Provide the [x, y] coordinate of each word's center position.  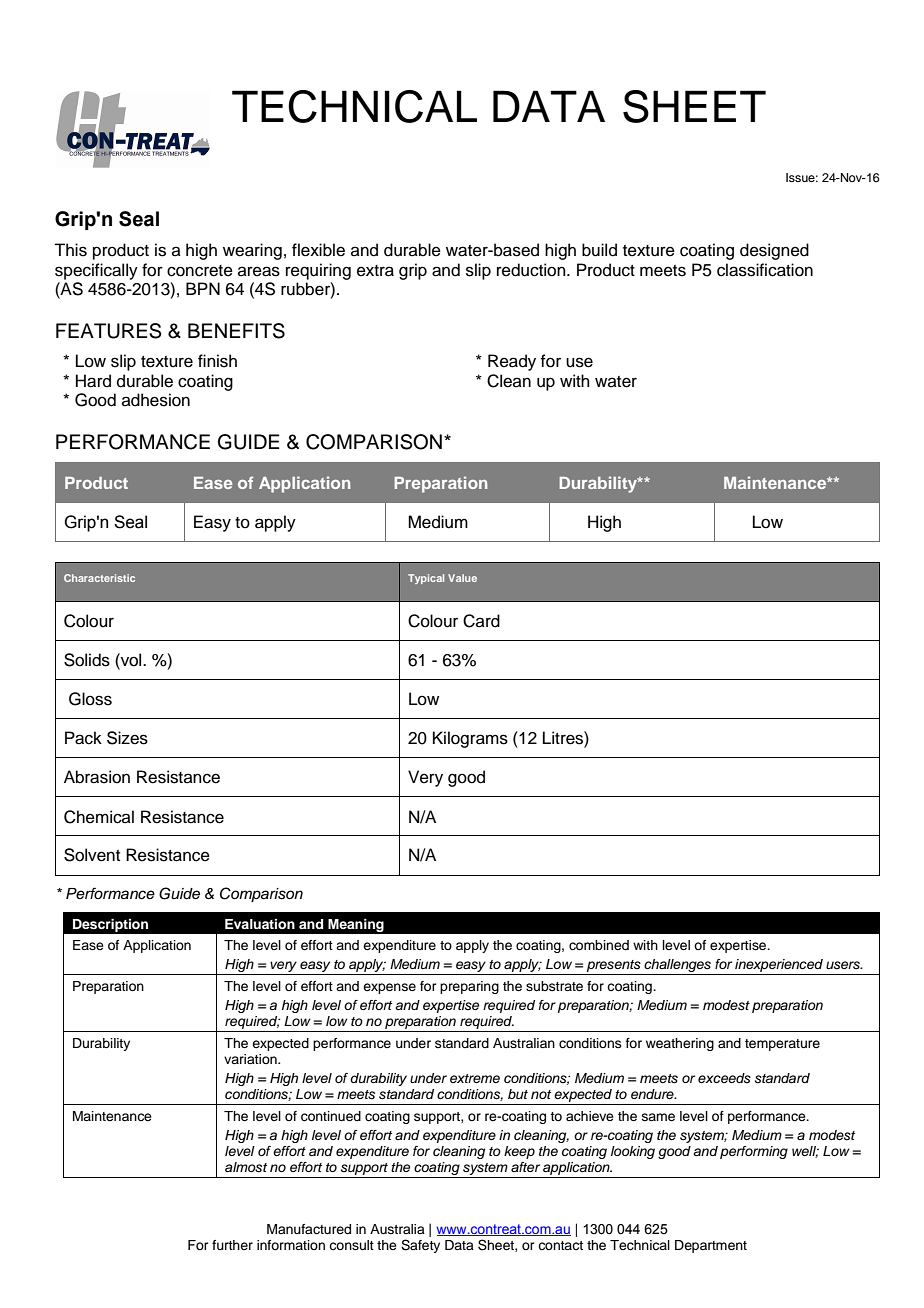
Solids [87, 660]
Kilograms [470, 739]
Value [462, 578]
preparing [469, 987]
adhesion [156, 400]
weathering [680, 1044]
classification [765, 270]
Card [481, 621]
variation [251, 1059]
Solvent [92, 855]
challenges [677, 967]
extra [375, 271]
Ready [512, 362]
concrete [200, 271]
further [232, 1245]
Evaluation [260, 924]
